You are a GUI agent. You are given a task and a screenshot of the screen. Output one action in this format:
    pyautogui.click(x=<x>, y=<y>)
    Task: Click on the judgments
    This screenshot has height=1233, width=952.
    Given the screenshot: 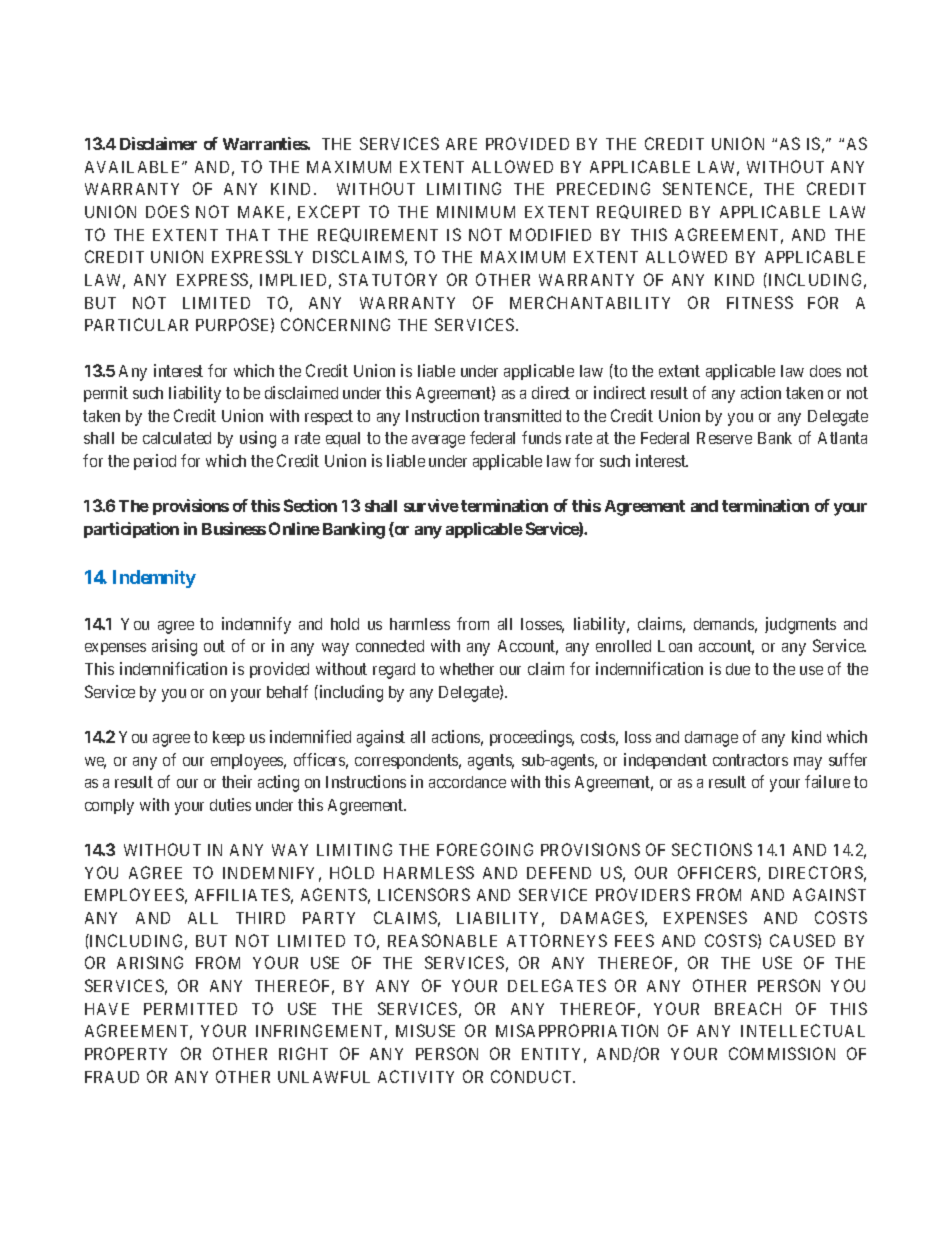 What is the action you would take?
    pyautogui.click(x=800, y=625)
